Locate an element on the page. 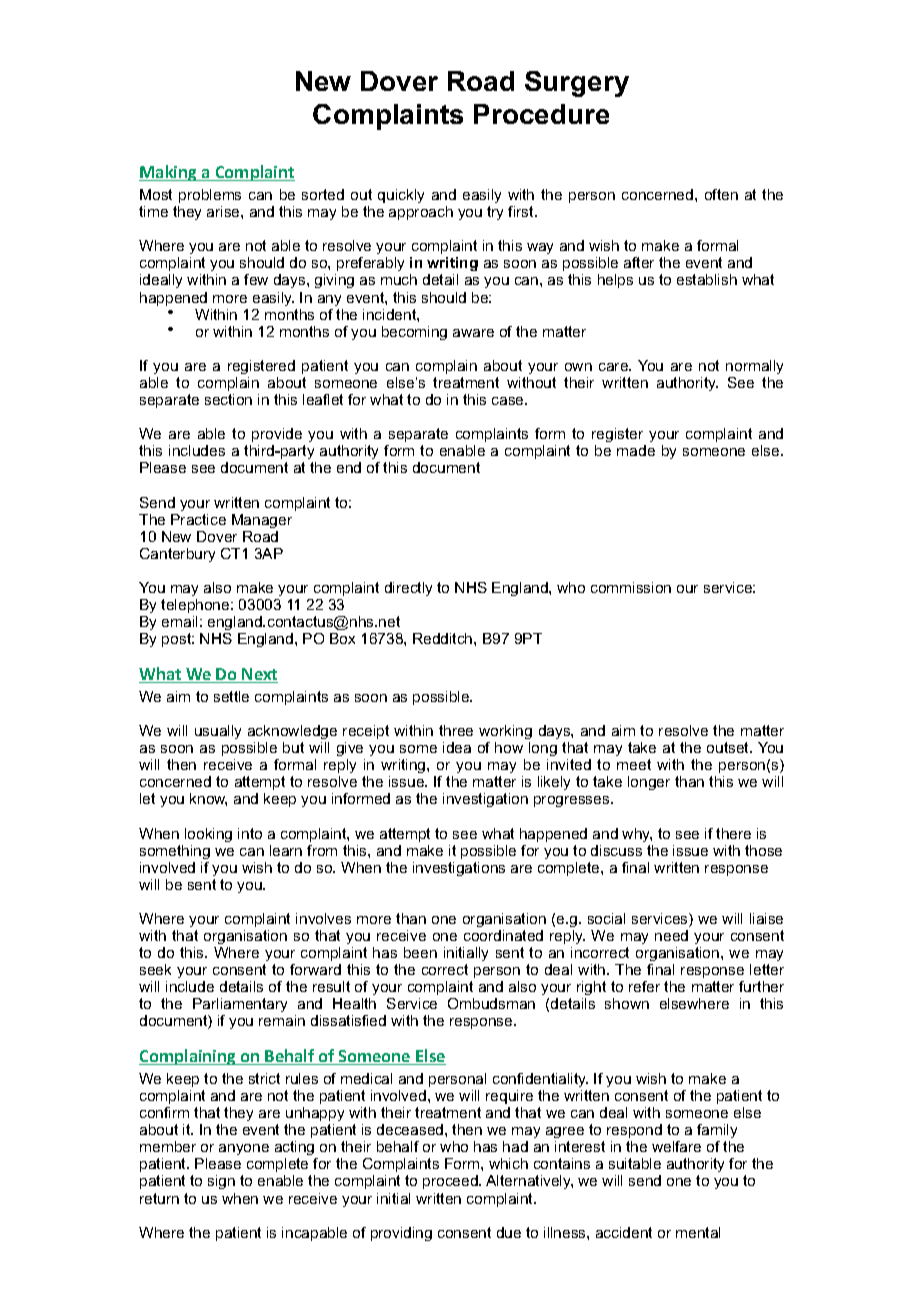  made is located at coordinates (636, 450).
